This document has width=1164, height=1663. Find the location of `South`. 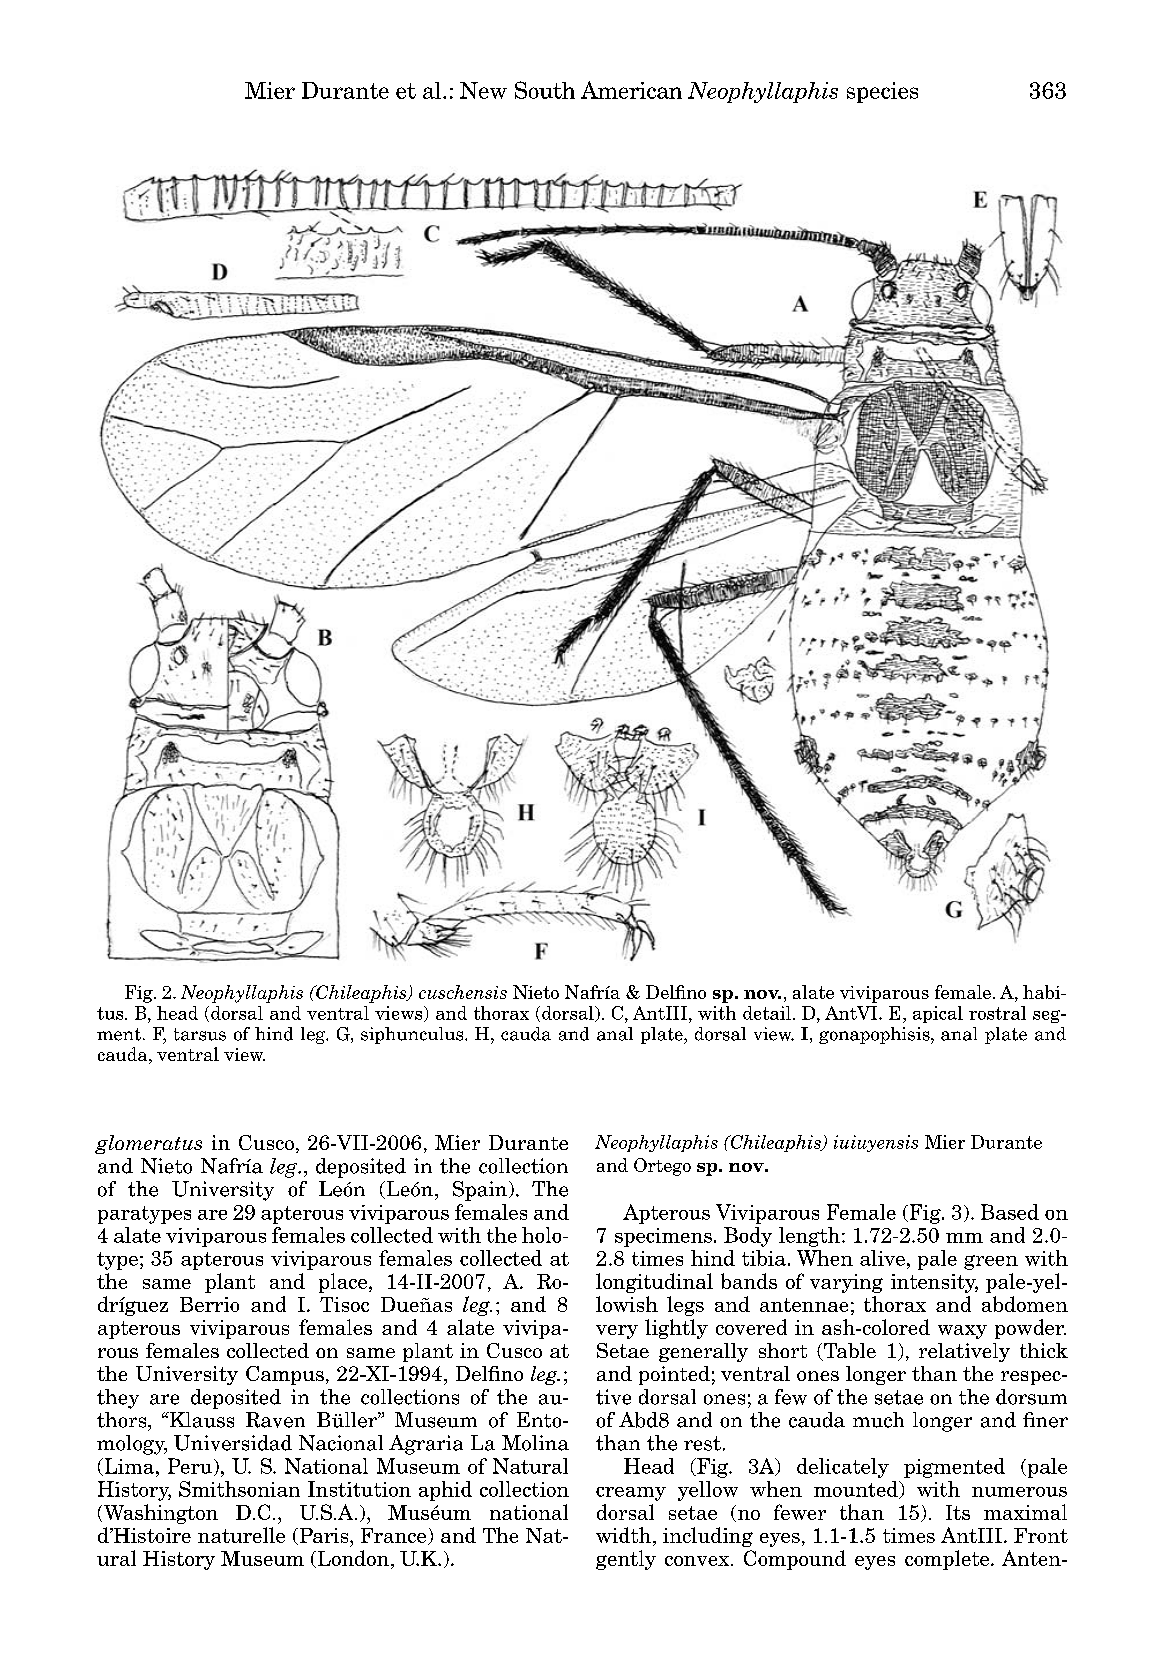

South is located at coordinates (545, 90).
